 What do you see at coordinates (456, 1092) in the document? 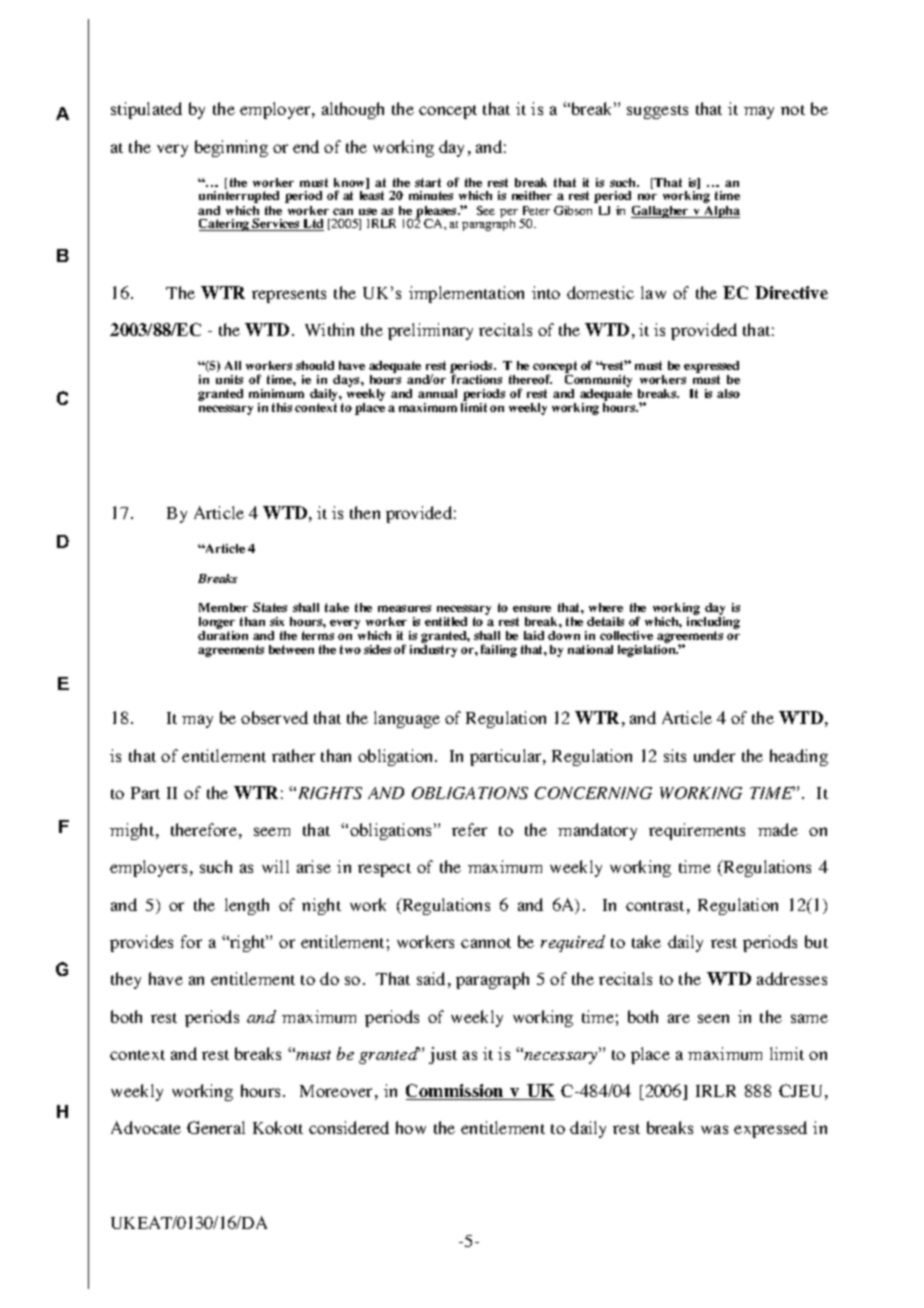
I see `Commission` at bounding box center [456, 1092].
